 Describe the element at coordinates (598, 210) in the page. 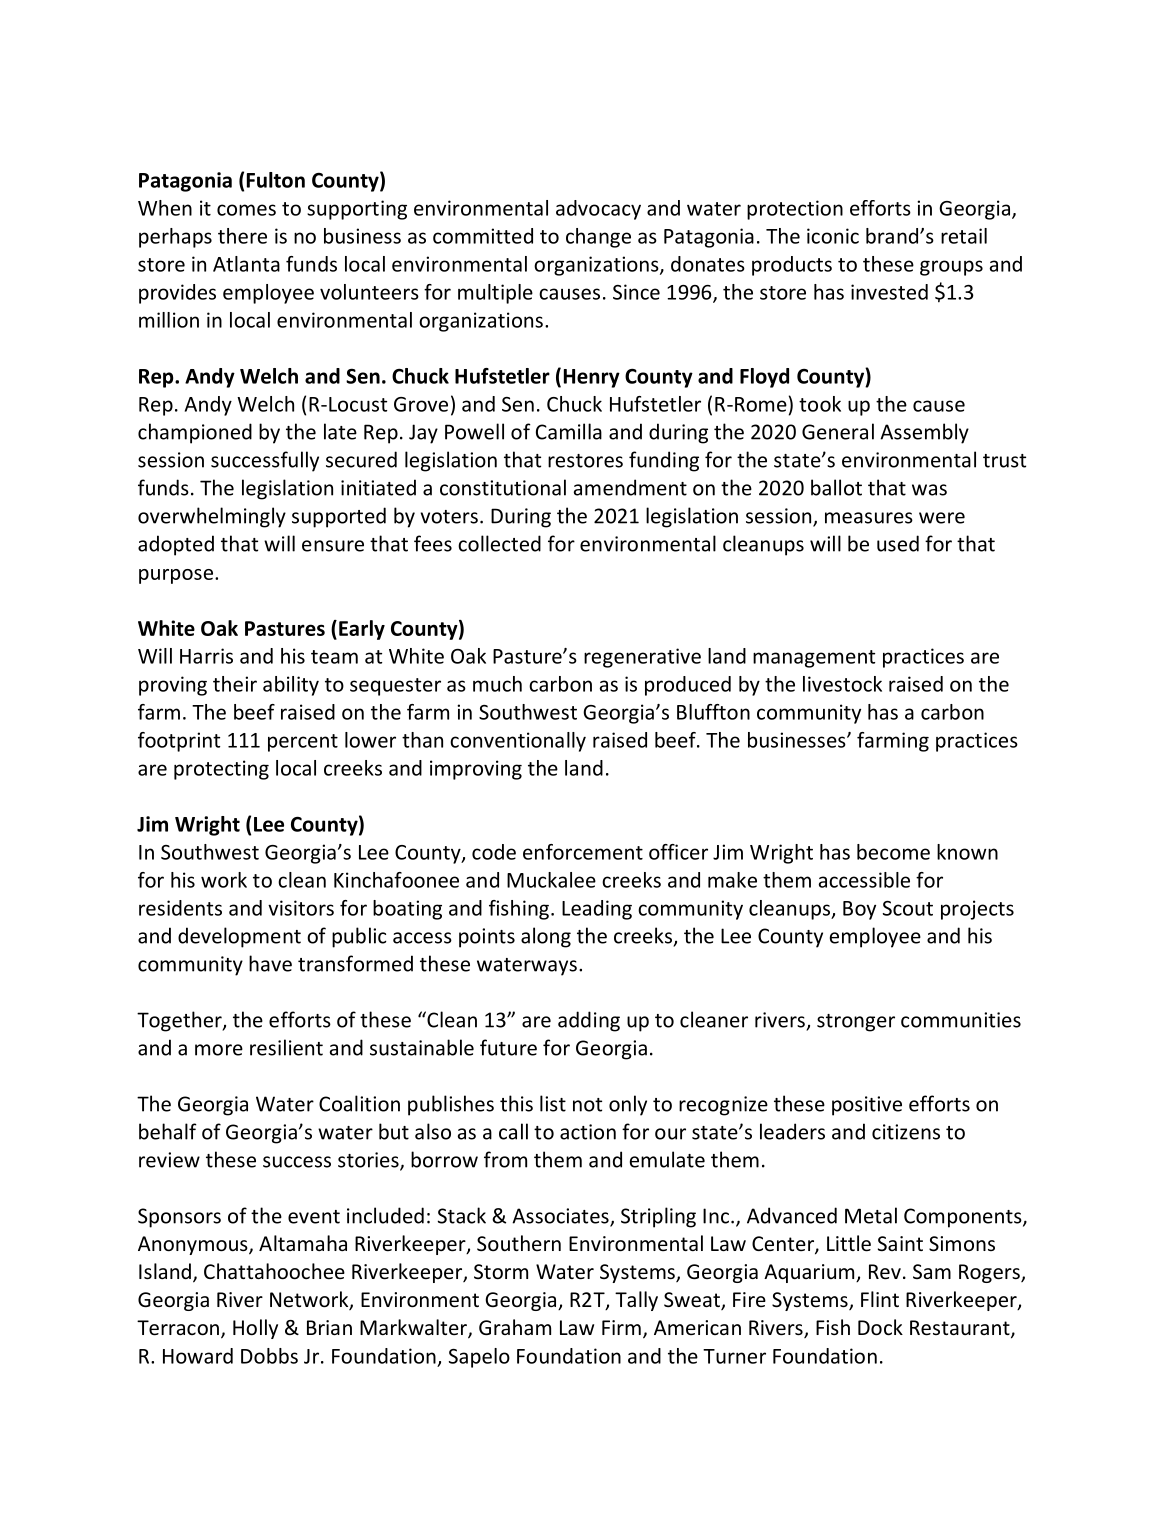

I see `advocacy` at that location.
